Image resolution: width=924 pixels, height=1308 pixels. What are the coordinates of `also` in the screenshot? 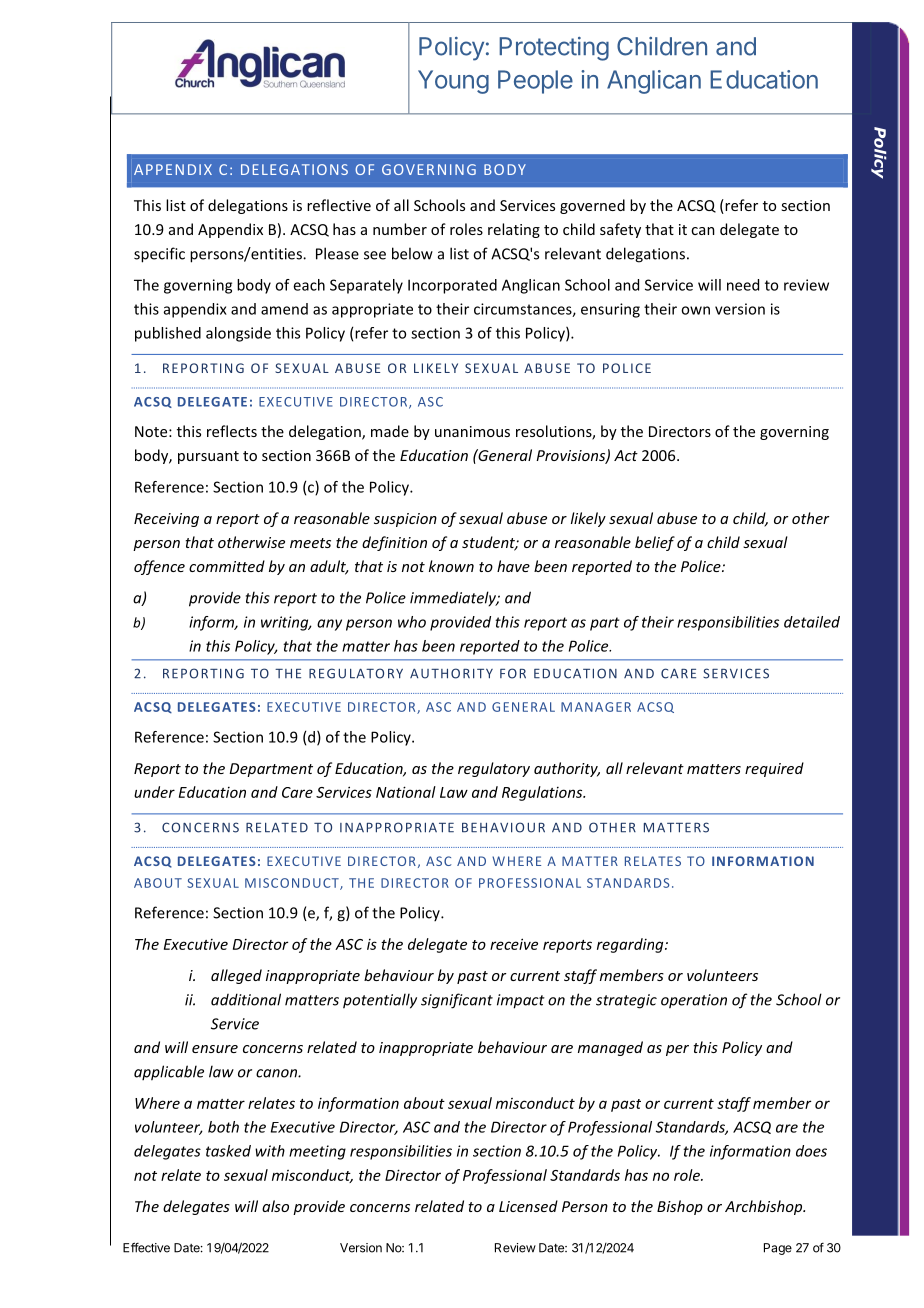 It's located at (275, 1206).
